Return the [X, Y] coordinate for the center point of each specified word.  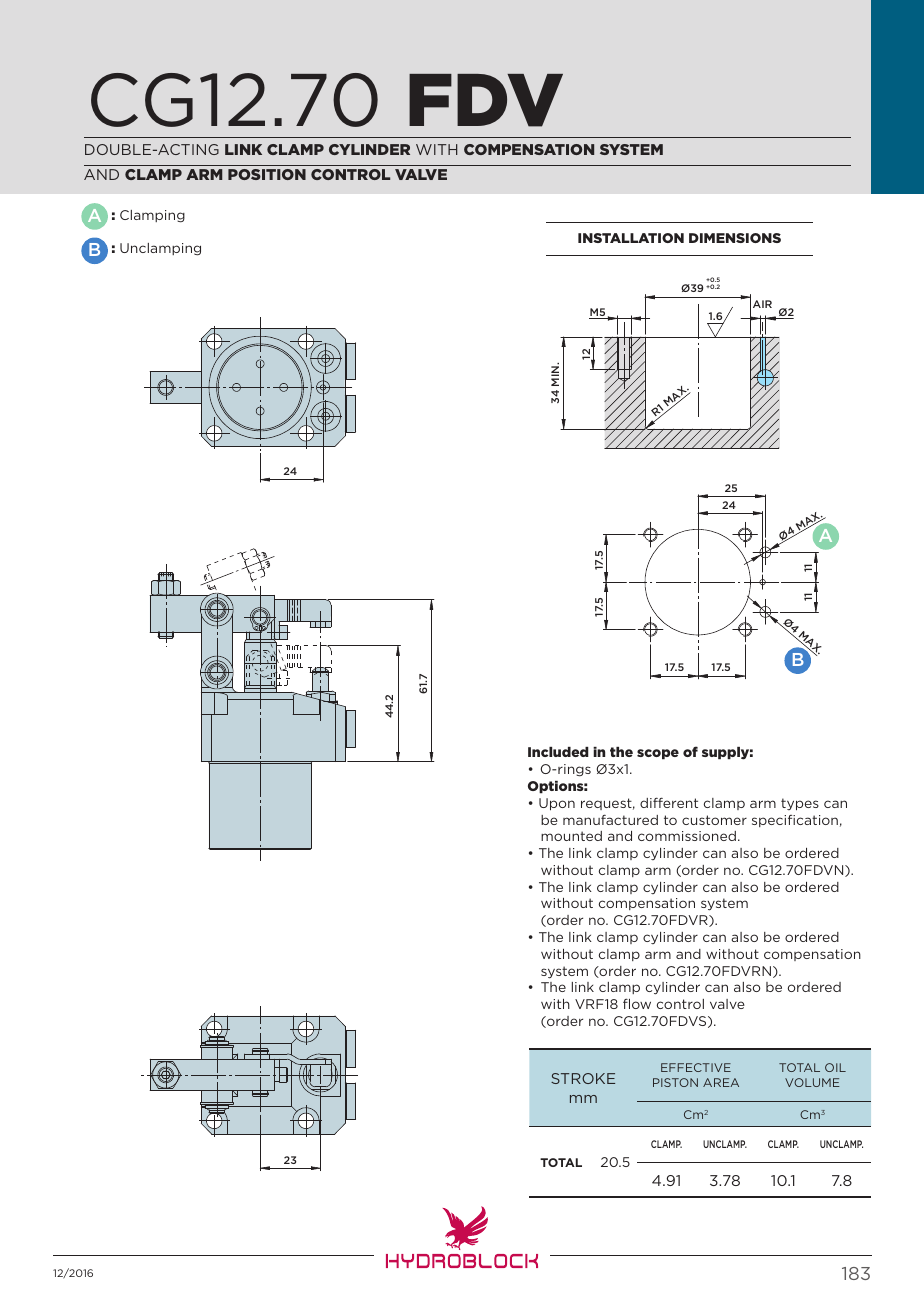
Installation [631, 238]
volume [812, 1082]
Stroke [583, 1078]
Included [558, 752]
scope [658, 754]
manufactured [610, 819]
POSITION [267, 174]
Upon [557, 804]
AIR [762, 304]
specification [795, 821]
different [669, 802]
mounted [571, 836]
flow [637, 1004]
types [800, 804]
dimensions [735, 238]
